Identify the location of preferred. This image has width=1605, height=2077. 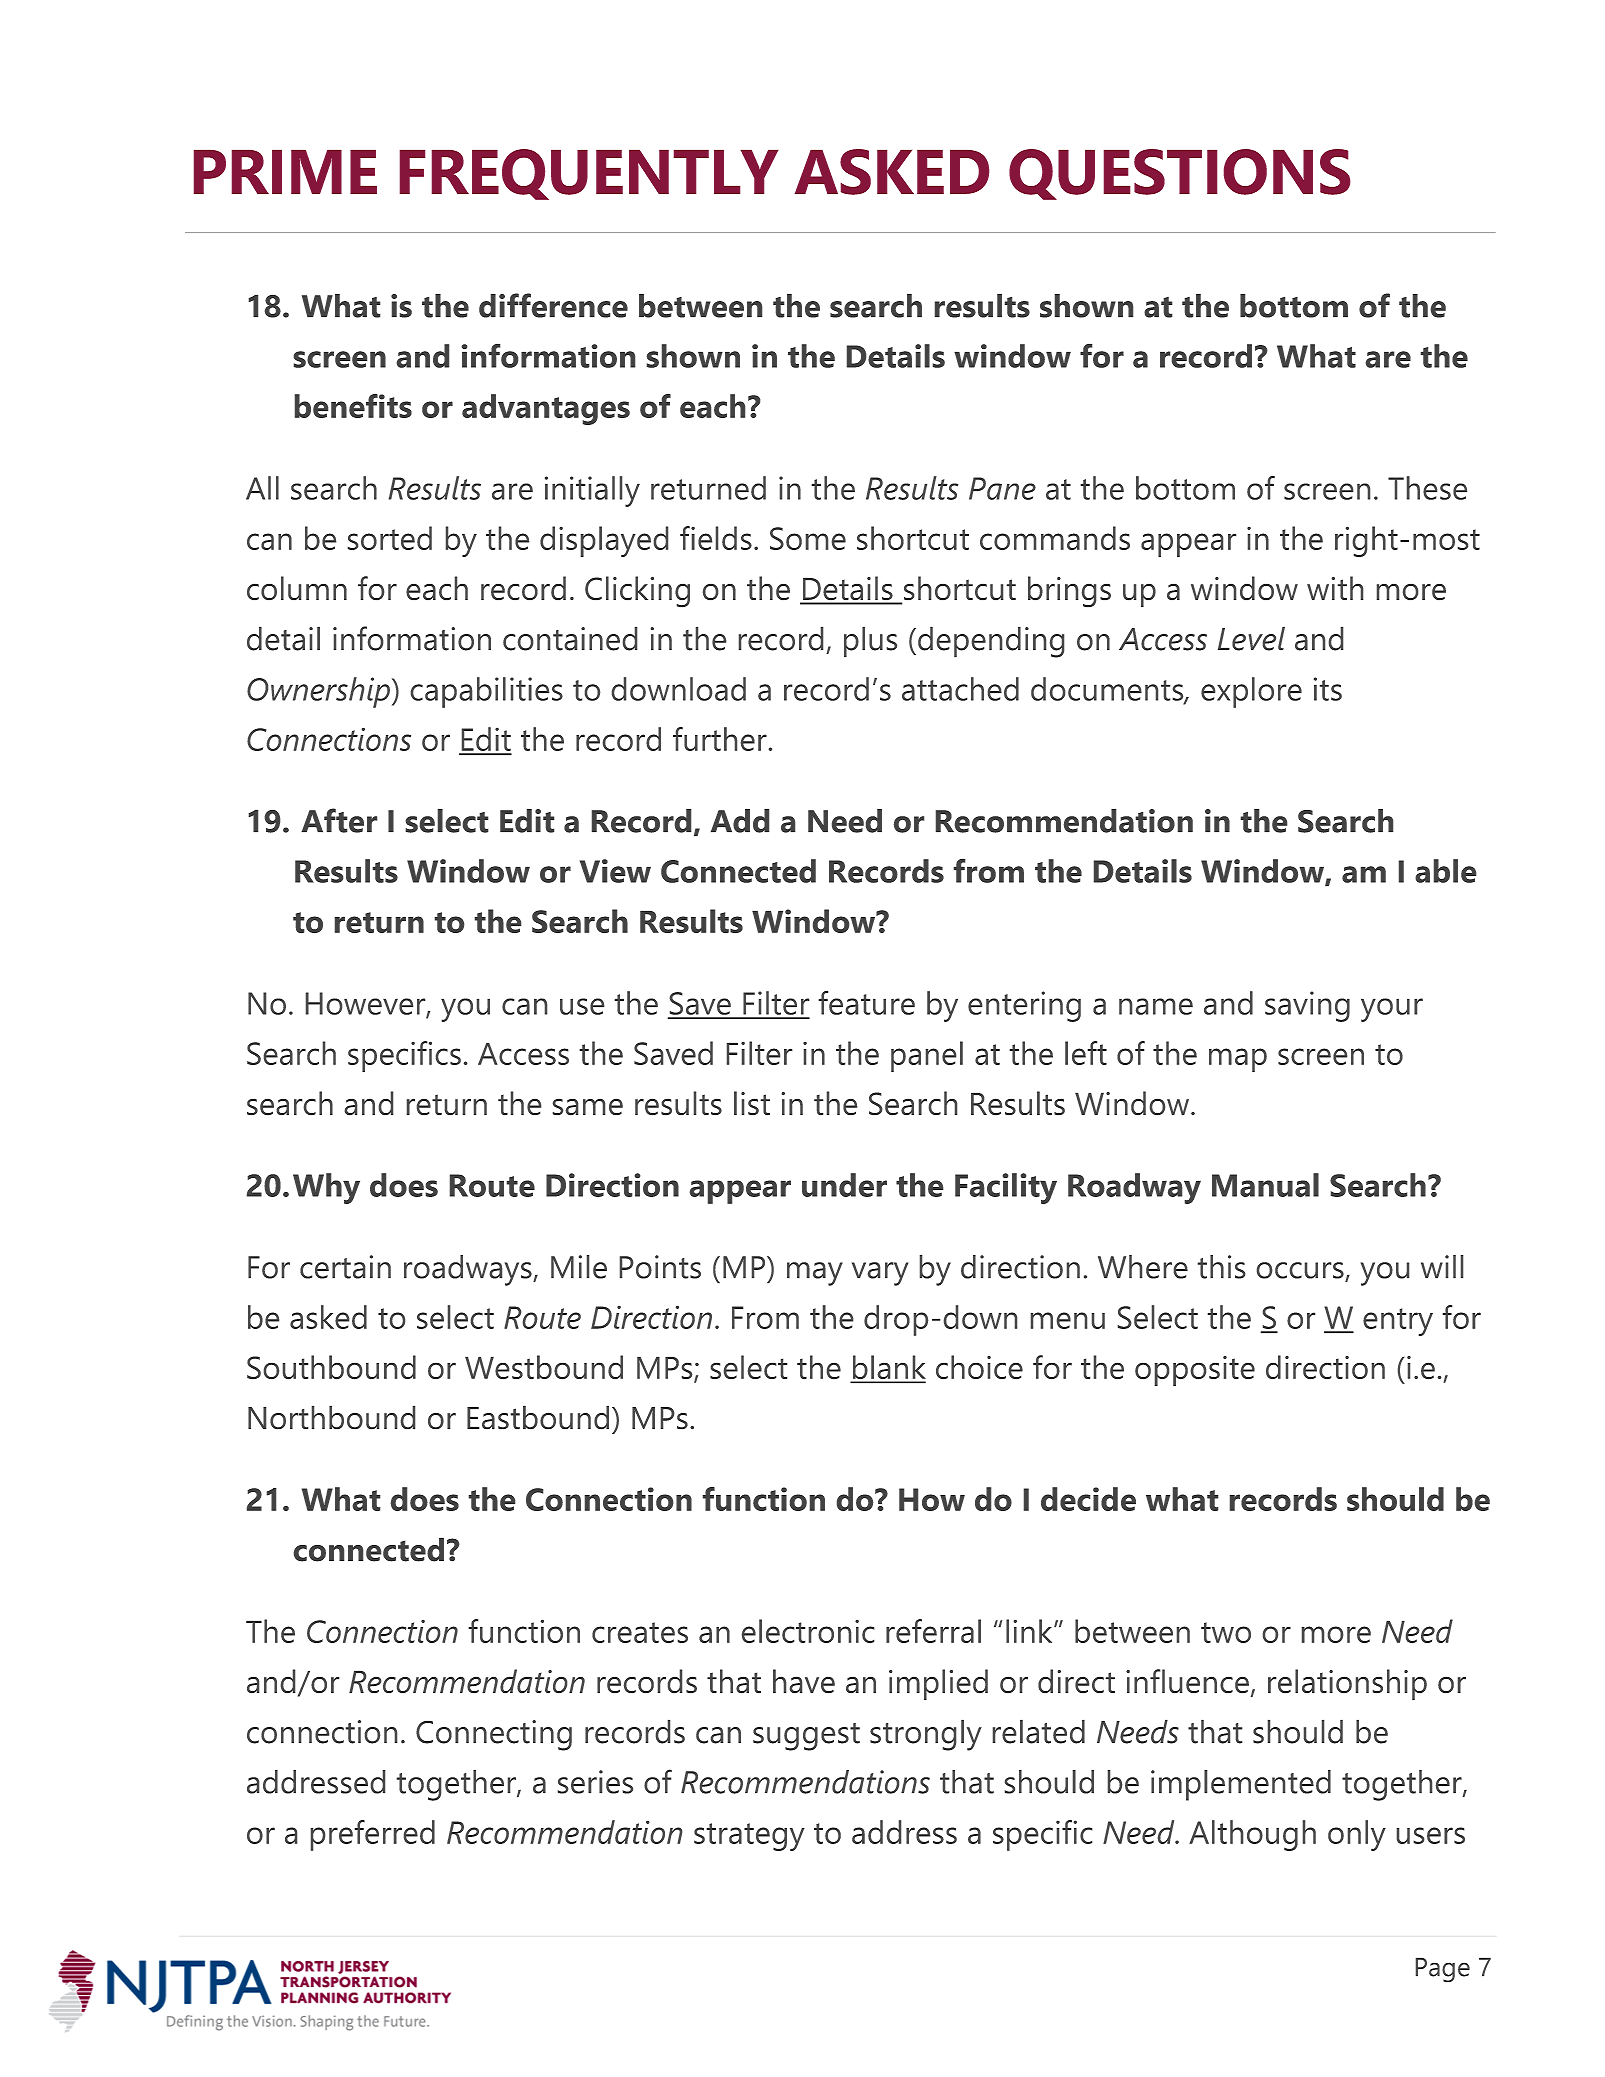
(373, 1835).
